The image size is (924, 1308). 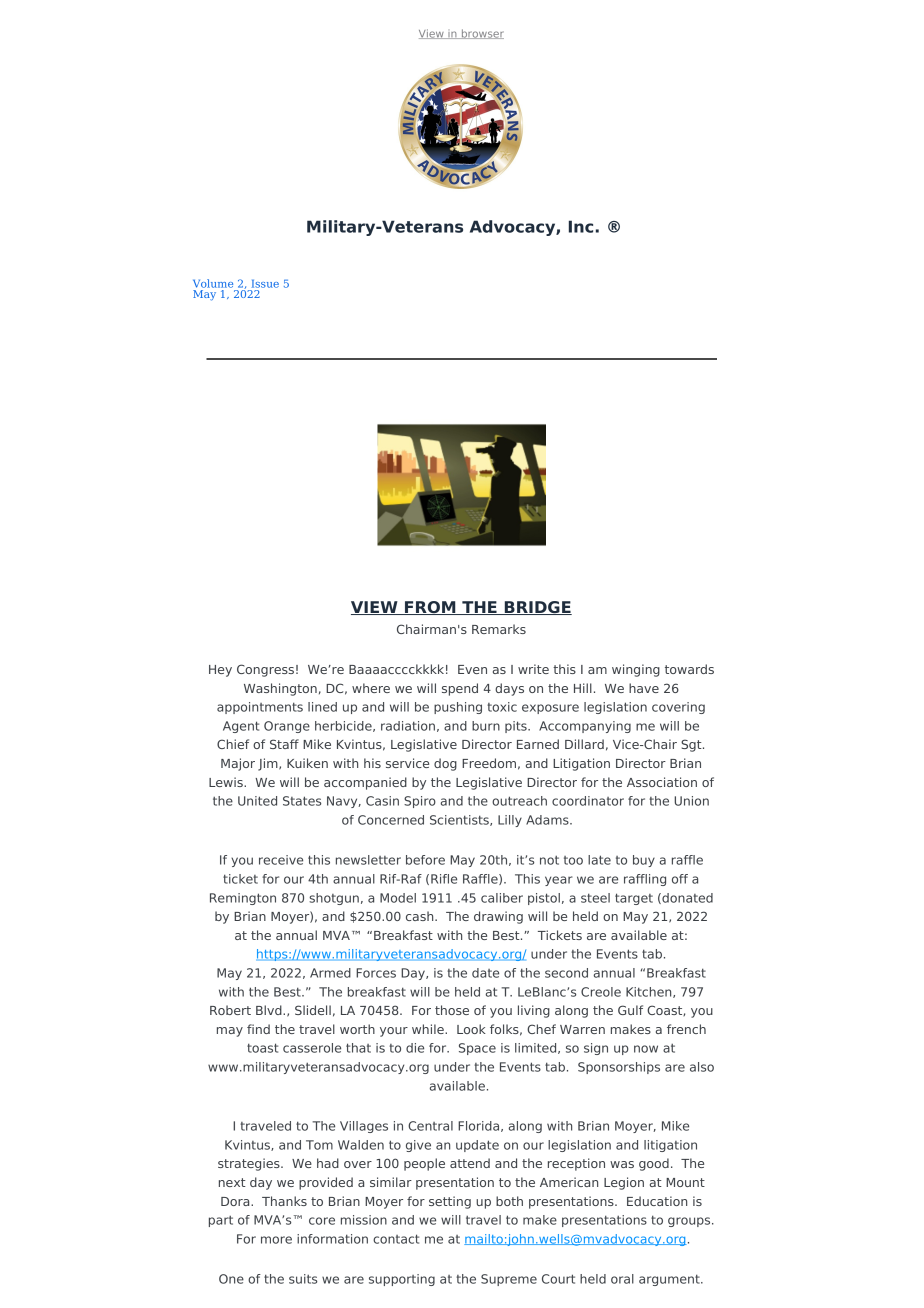 What do you see at coordinates (481, 34) in the document?
I see `browser` at bounding box center [481, 34].
